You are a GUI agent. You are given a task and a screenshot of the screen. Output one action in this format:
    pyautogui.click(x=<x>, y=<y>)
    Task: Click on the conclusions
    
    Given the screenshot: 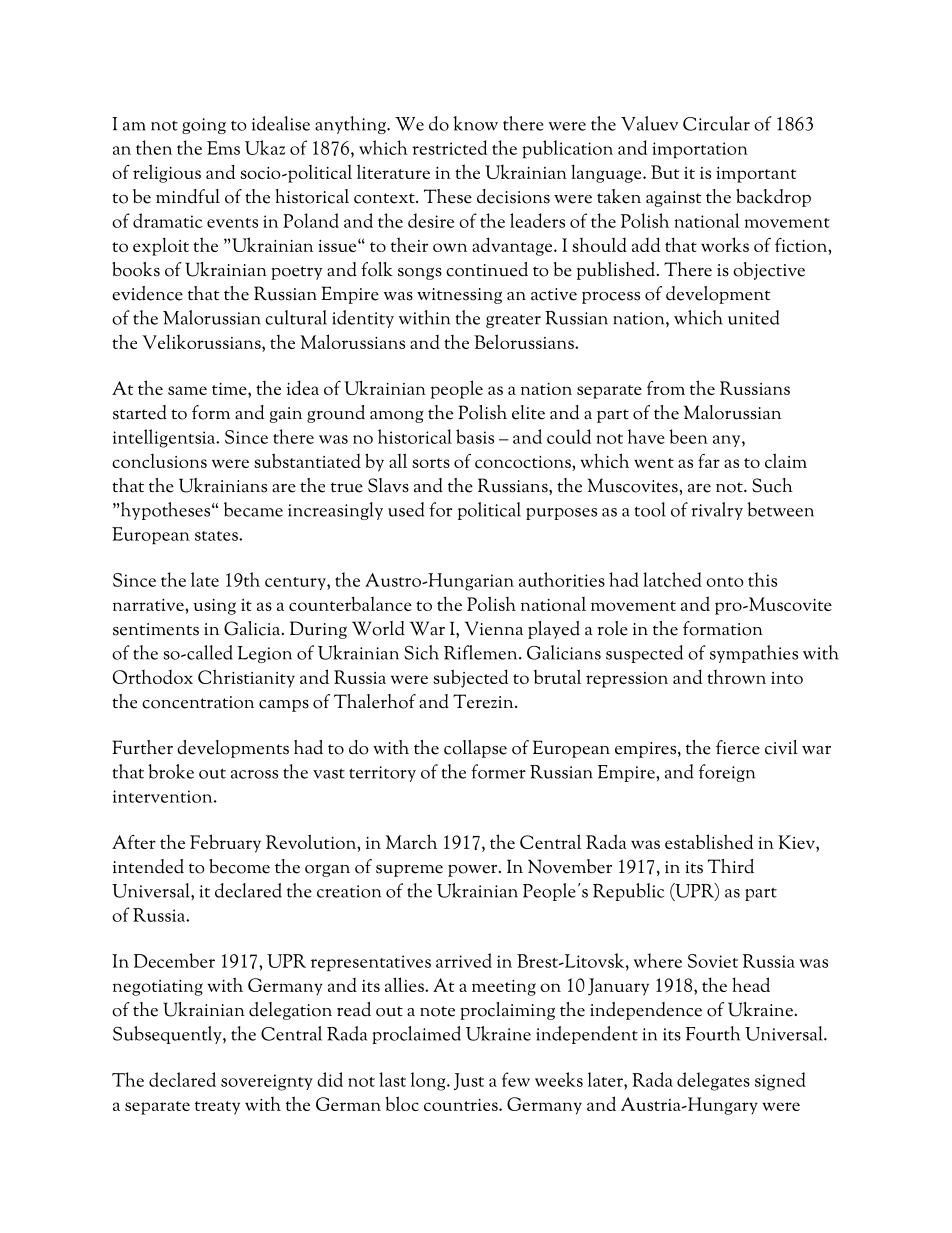 What is the action you would take?
    pyautogui.click(x=159, y=461)
